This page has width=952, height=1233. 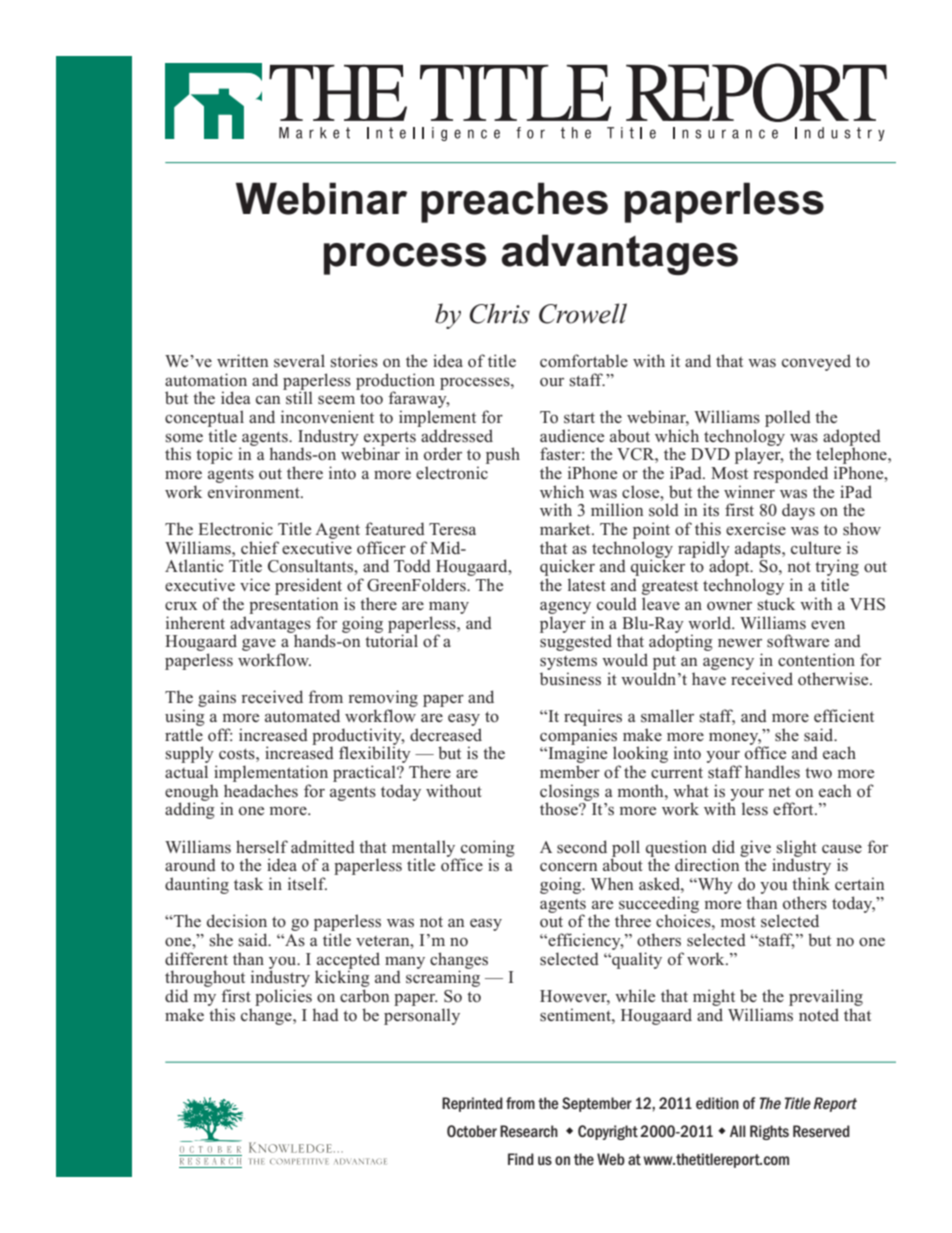 I want to click on automated, so click(x=302, y=715).
